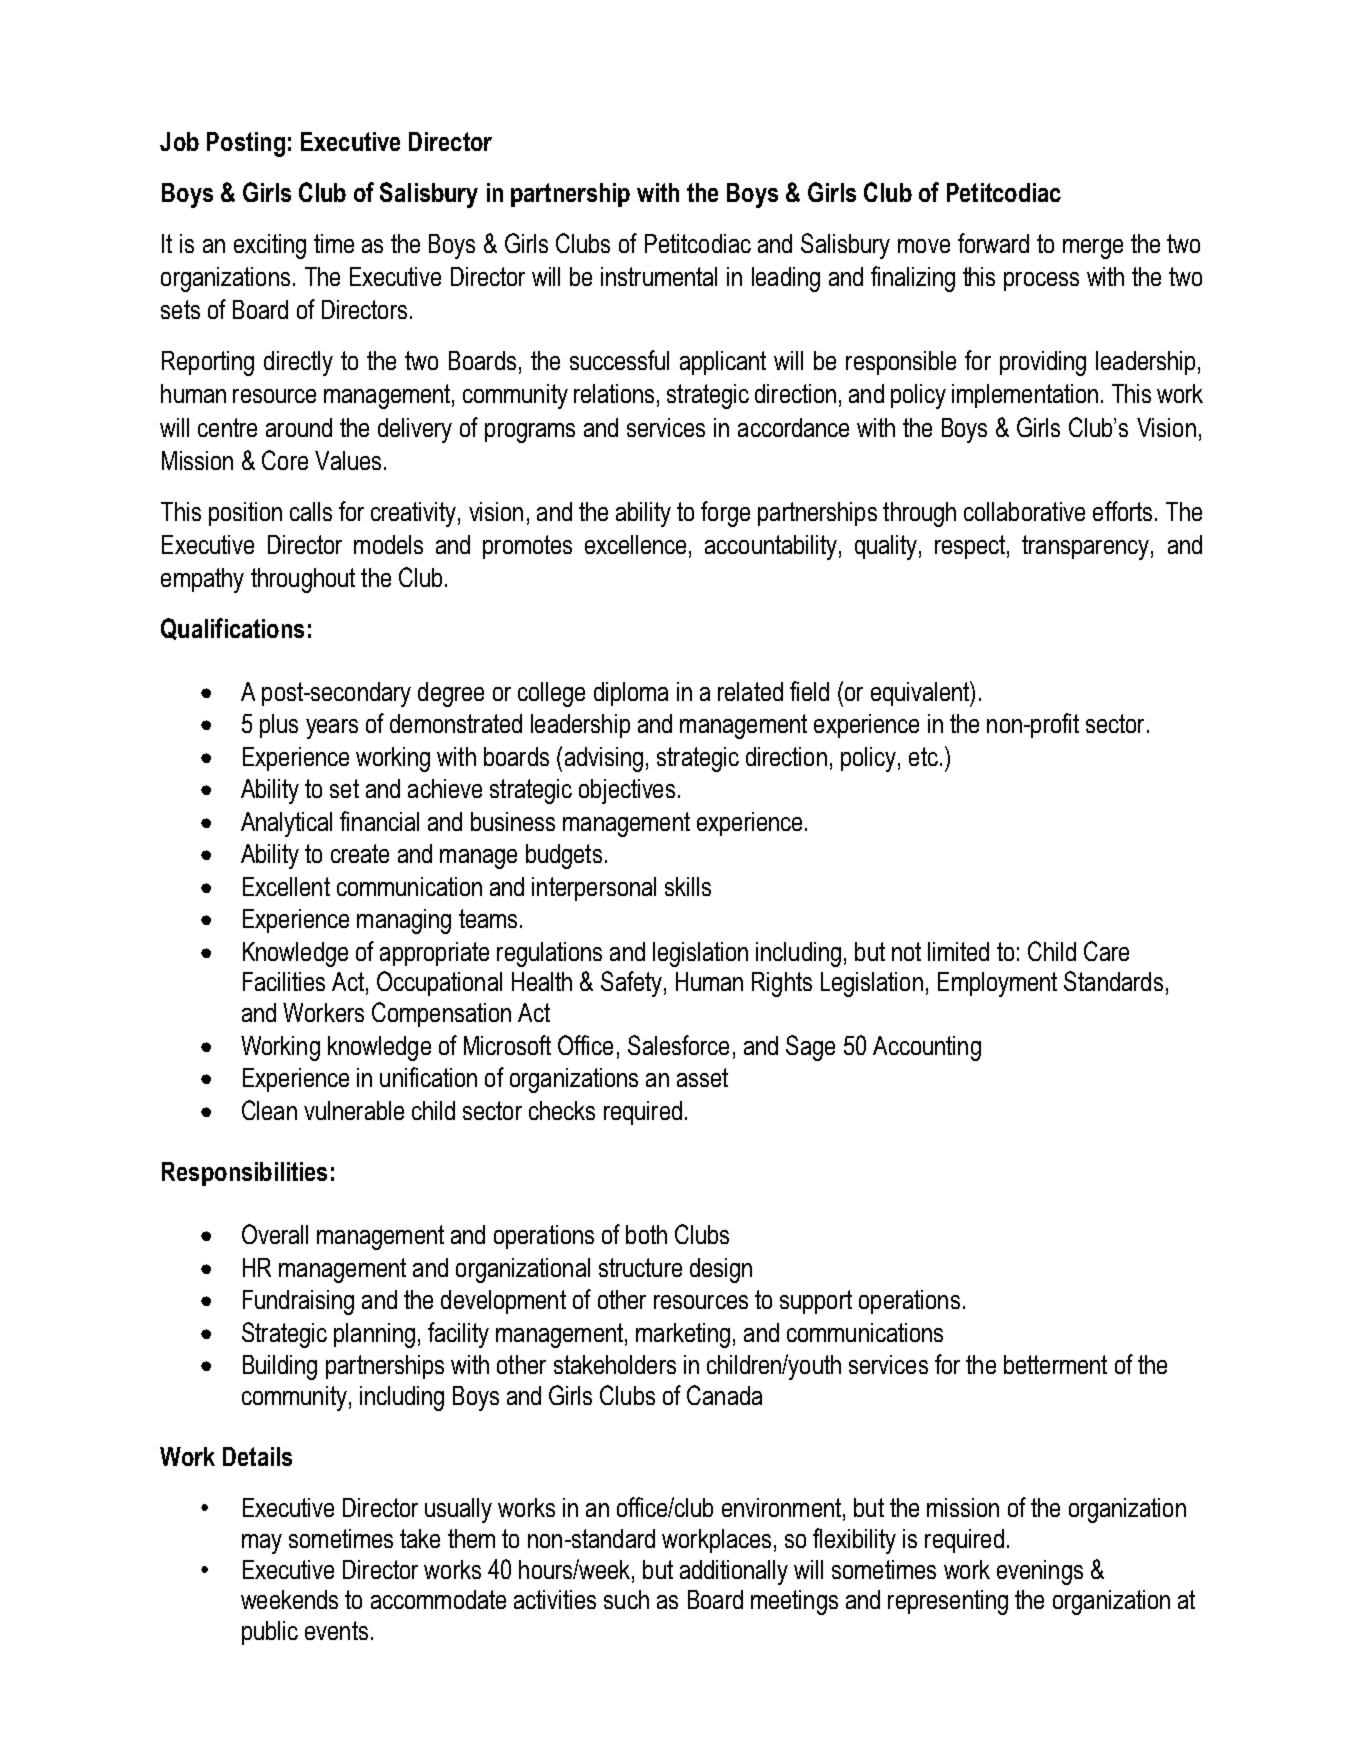  What do you see at coordinates (275, 1234) in the screenshot?
I see `Overall` at bounding box center [275, 1234].
